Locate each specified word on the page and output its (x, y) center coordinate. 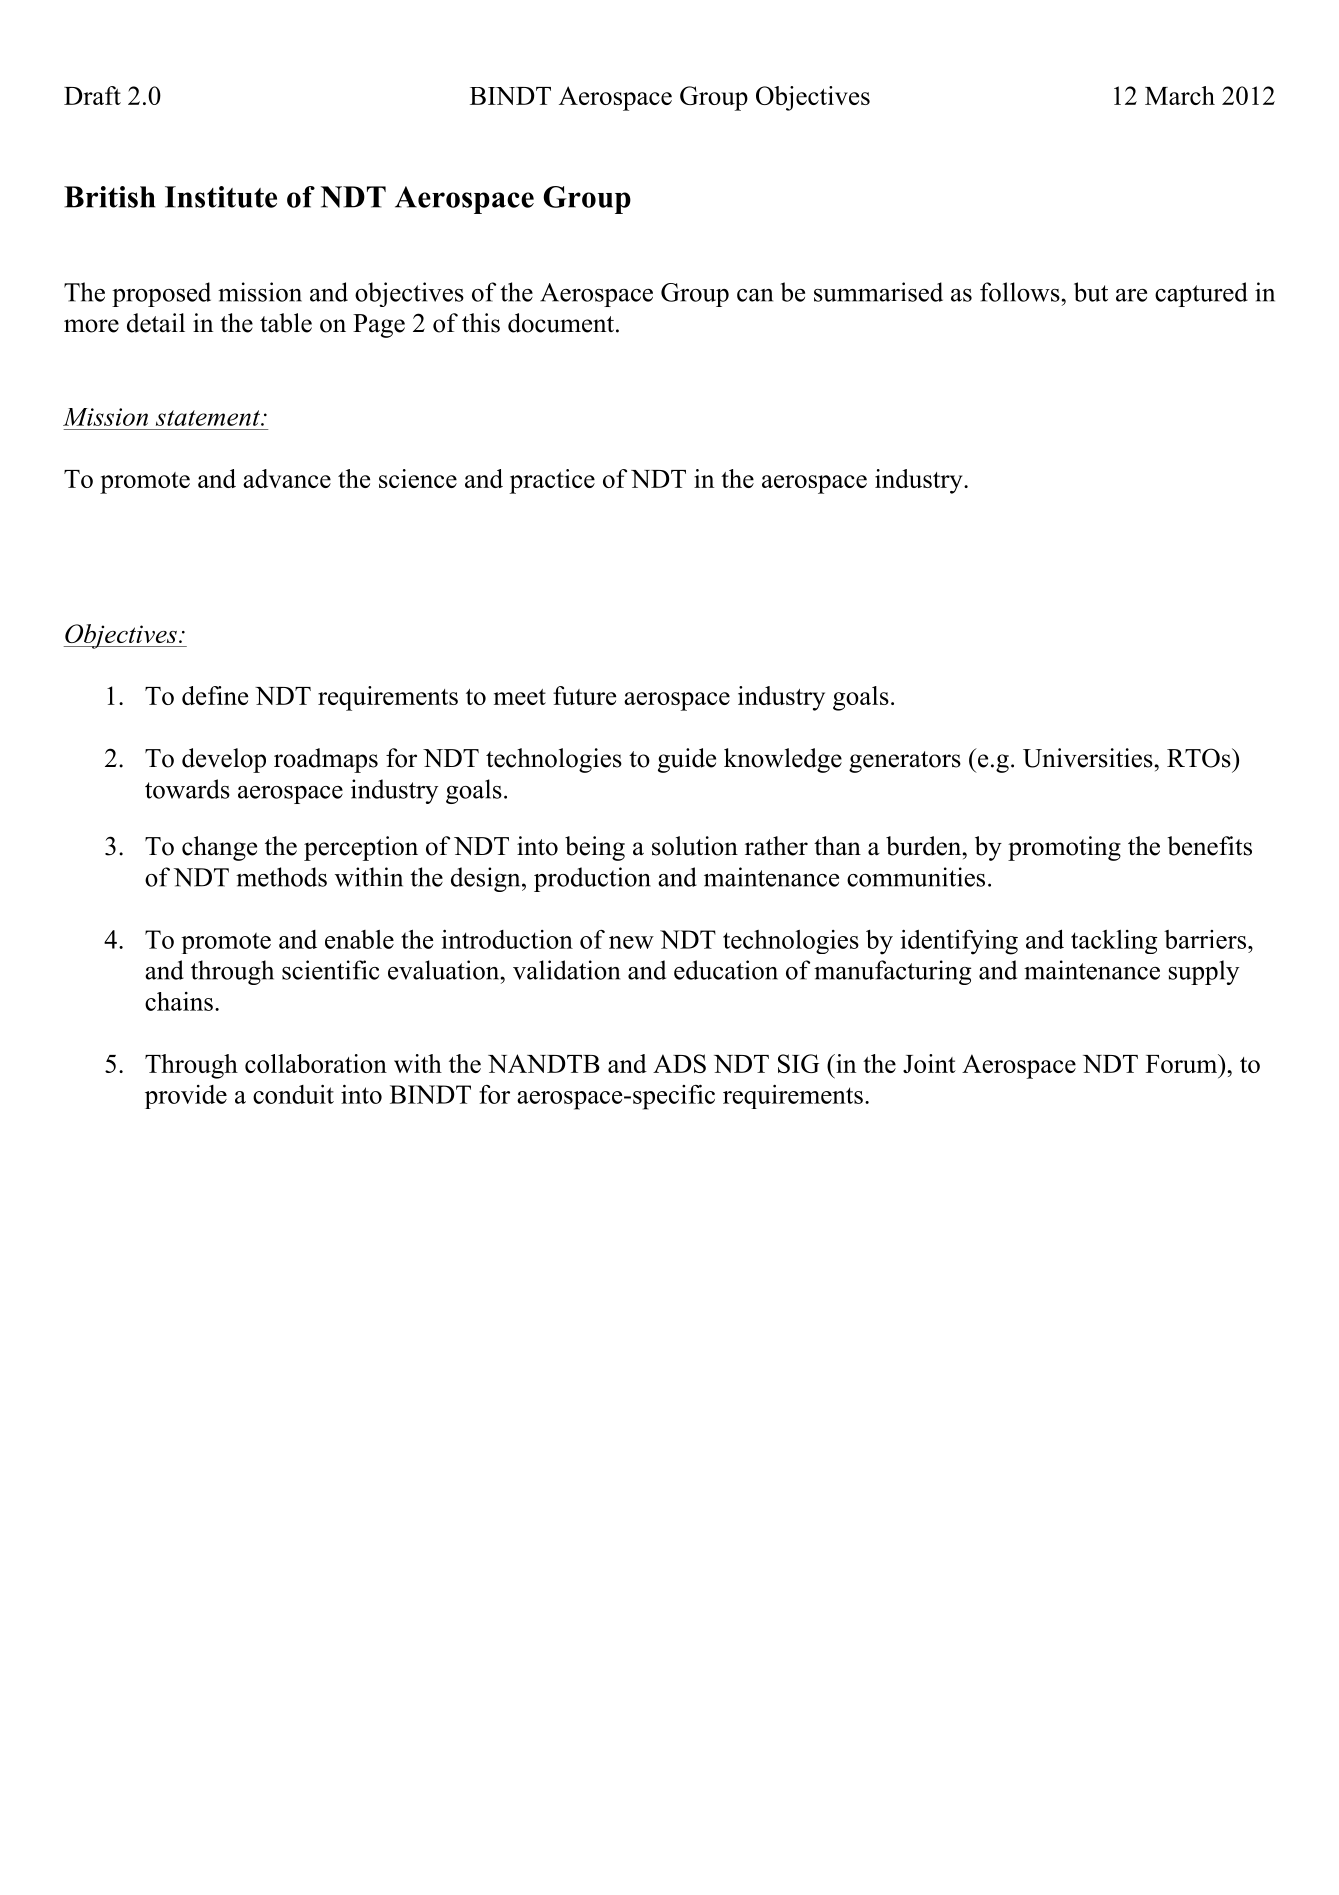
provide (186, 1097)
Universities (1088, 758)
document (562, 323)
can (755, 295)
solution (695, 846)
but (1091, 292)
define (215, 695)
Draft (92, 95)
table (286, 323)
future (584, 695)
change (219, 848)
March (1180, 95)
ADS (679, 1063)
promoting (1064, 848)
